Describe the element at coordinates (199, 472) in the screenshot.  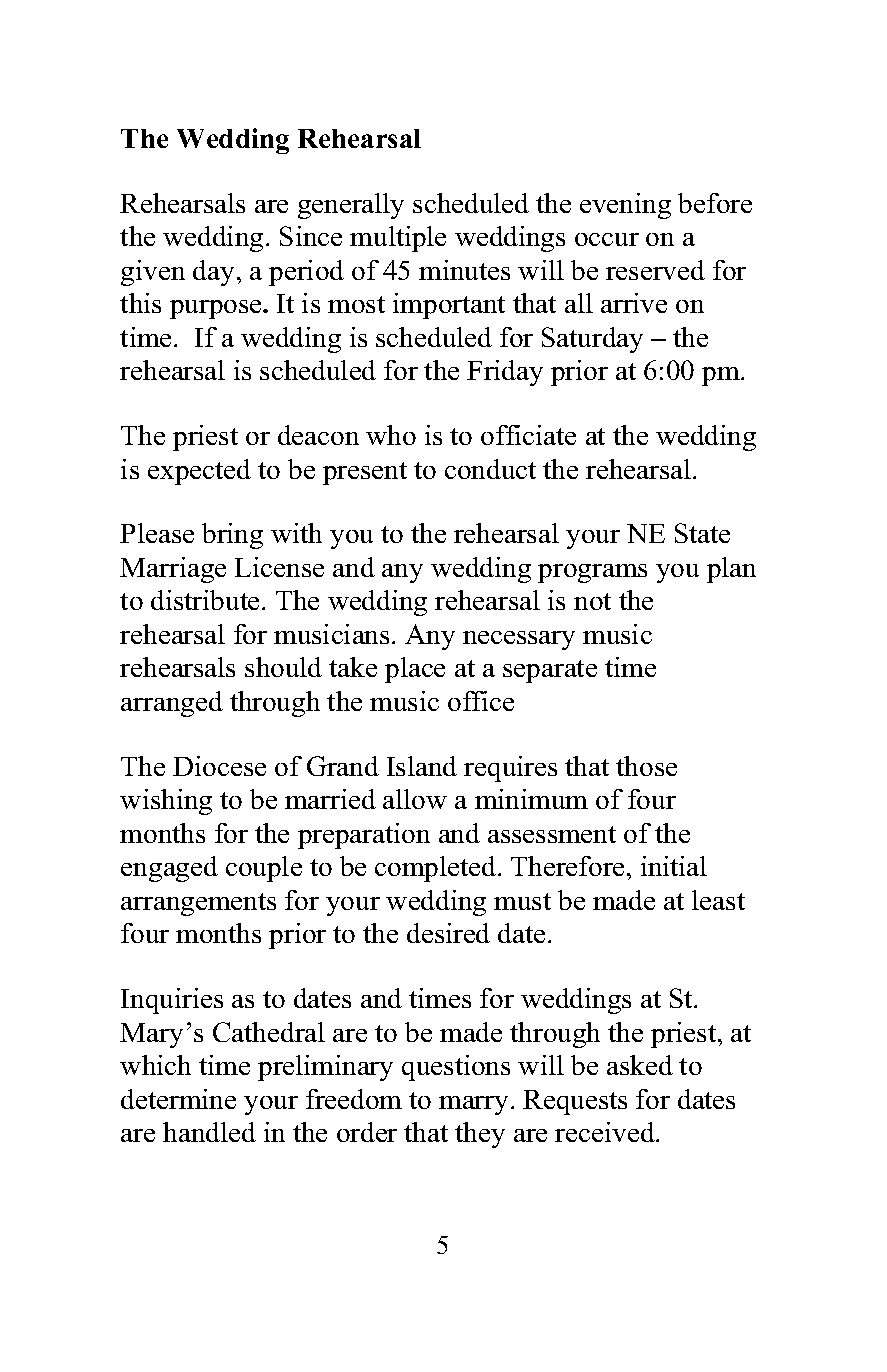
I see `expected` at that location.
